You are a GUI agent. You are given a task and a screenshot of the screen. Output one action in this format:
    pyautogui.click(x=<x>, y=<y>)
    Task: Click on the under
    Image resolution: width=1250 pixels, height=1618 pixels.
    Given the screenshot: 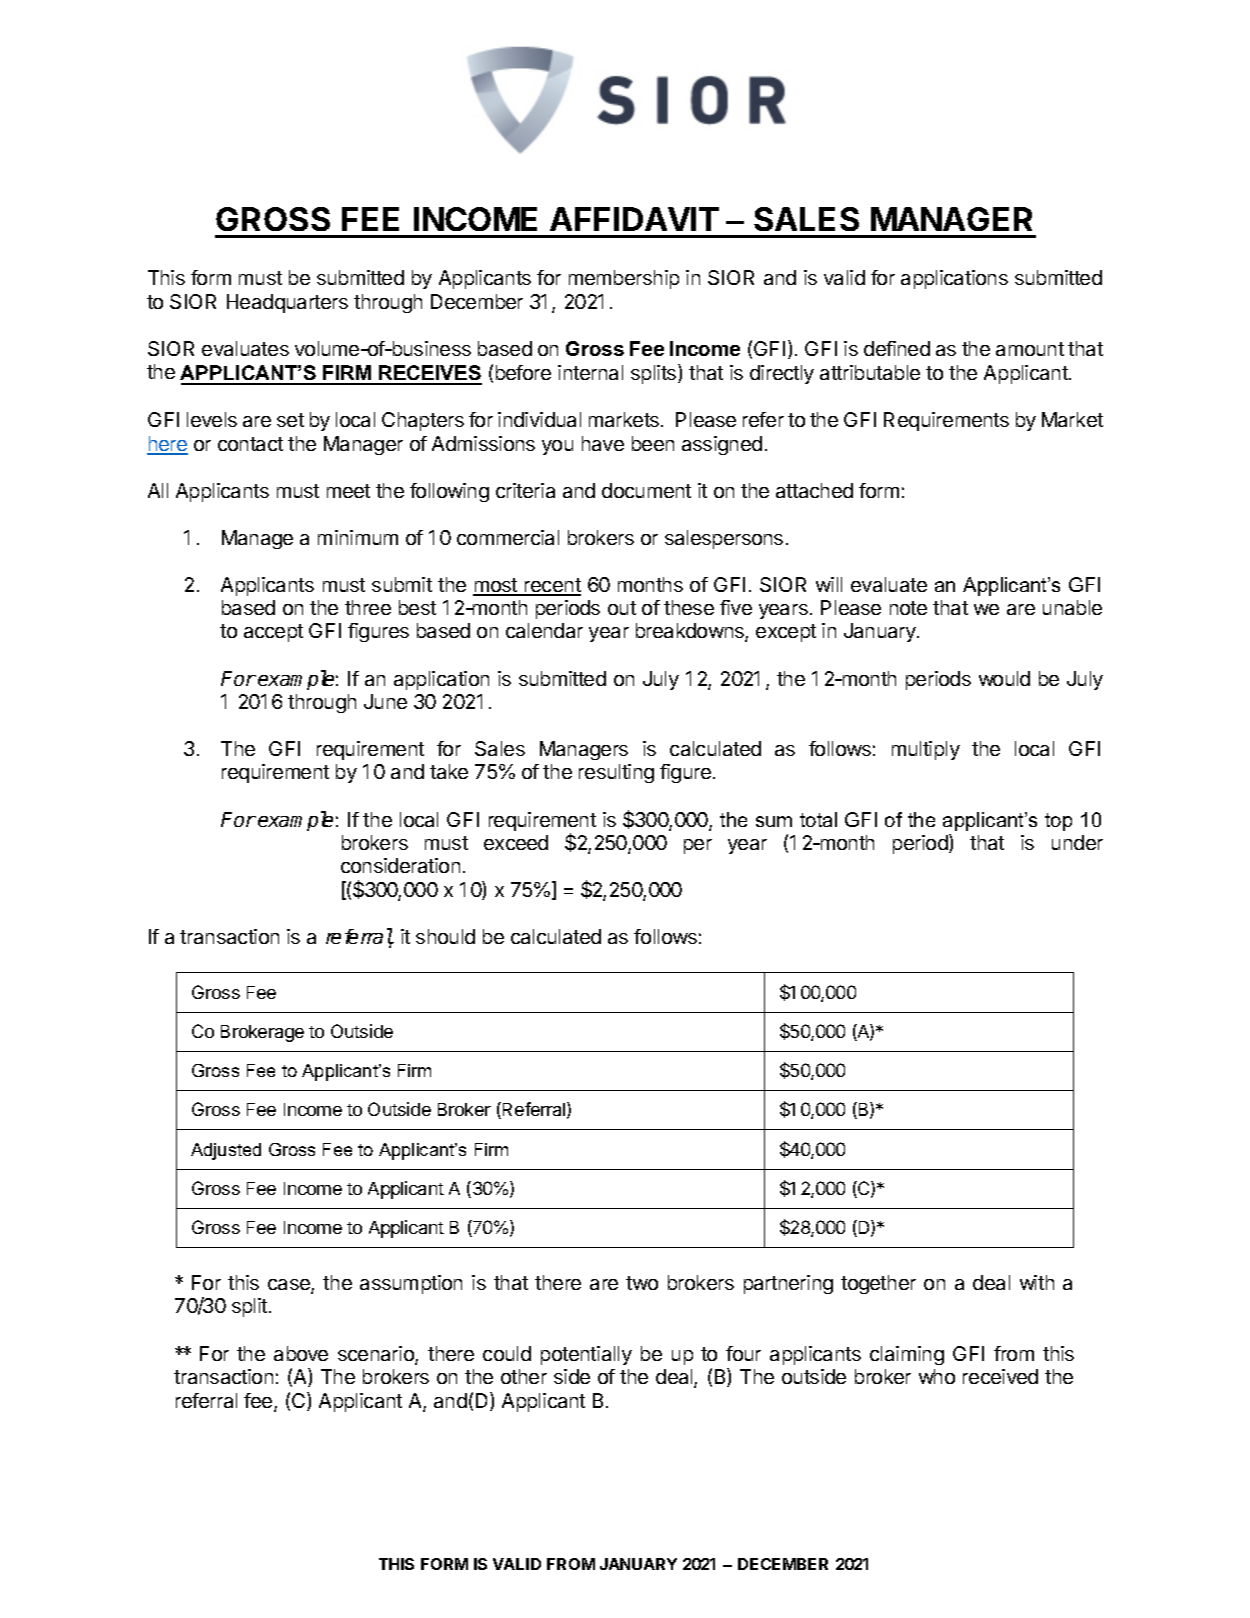 What is the action you would take?
    pyautogui.click(x=1077, y=842)
